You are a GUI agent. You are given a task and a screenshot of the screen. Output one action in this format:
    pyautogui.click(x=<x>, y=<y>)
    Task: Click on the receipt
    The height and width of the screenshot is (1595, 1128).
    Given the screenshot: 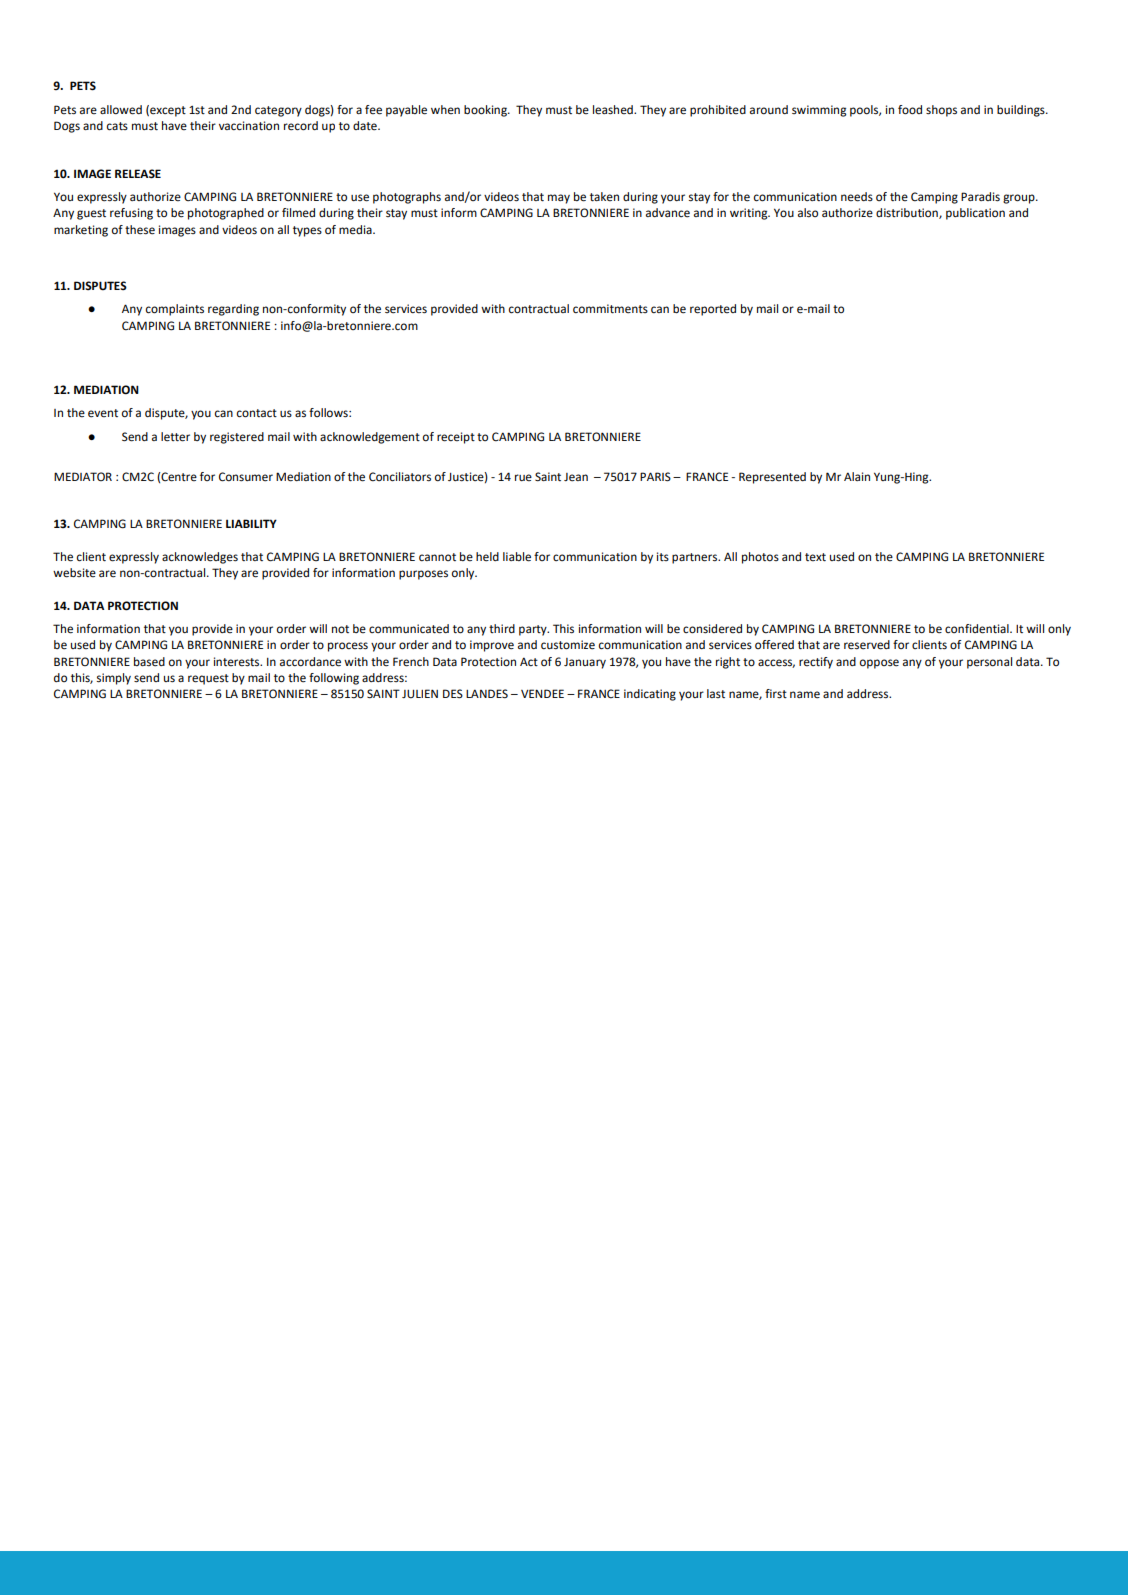 What is the action you would take?
    pyautogui.click(x=456, y=438)
